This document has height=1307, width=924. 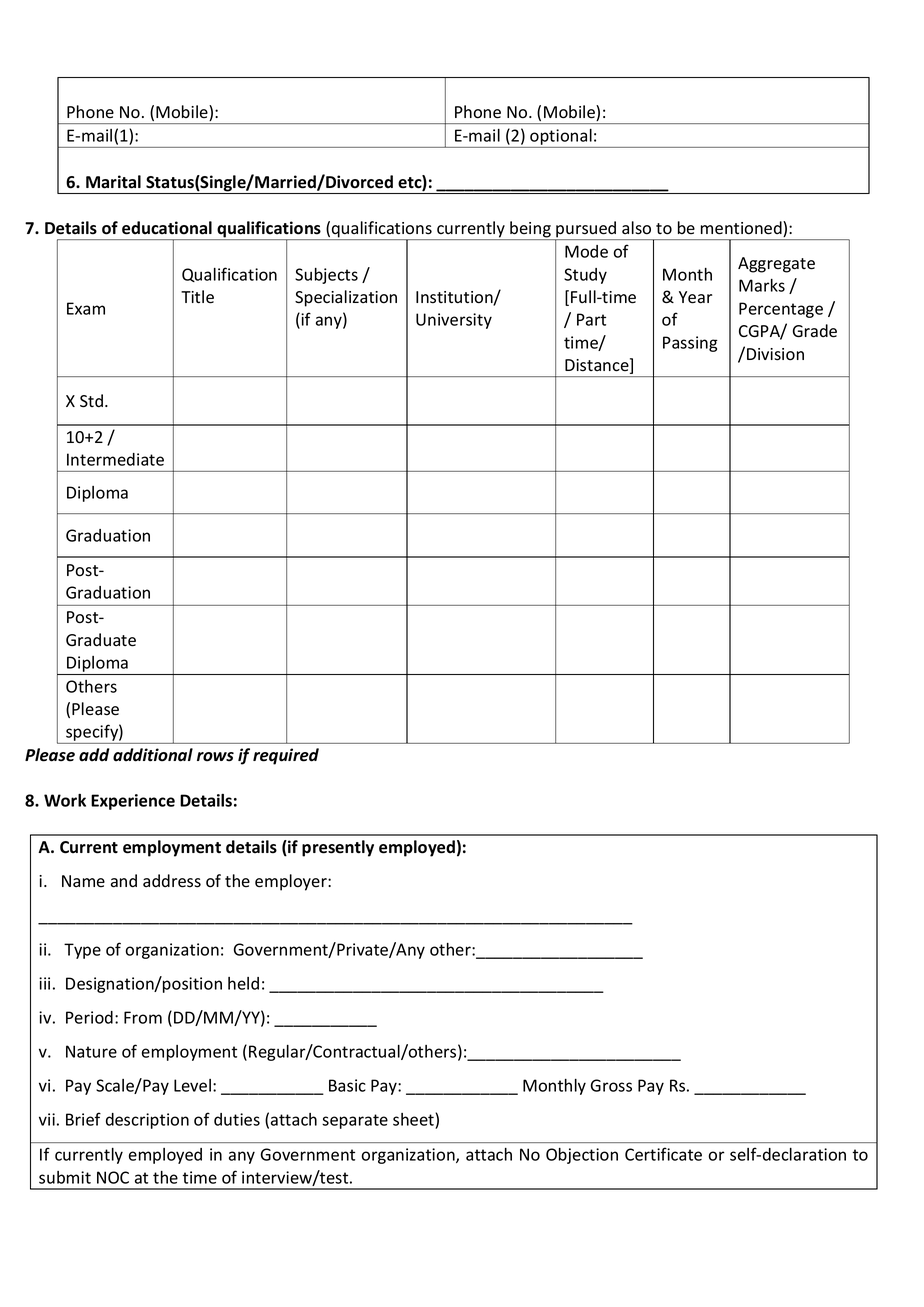 What do you see at coordinates (355, 1121) in the document?
I see `separate` at bounding box center [355, 1121].
